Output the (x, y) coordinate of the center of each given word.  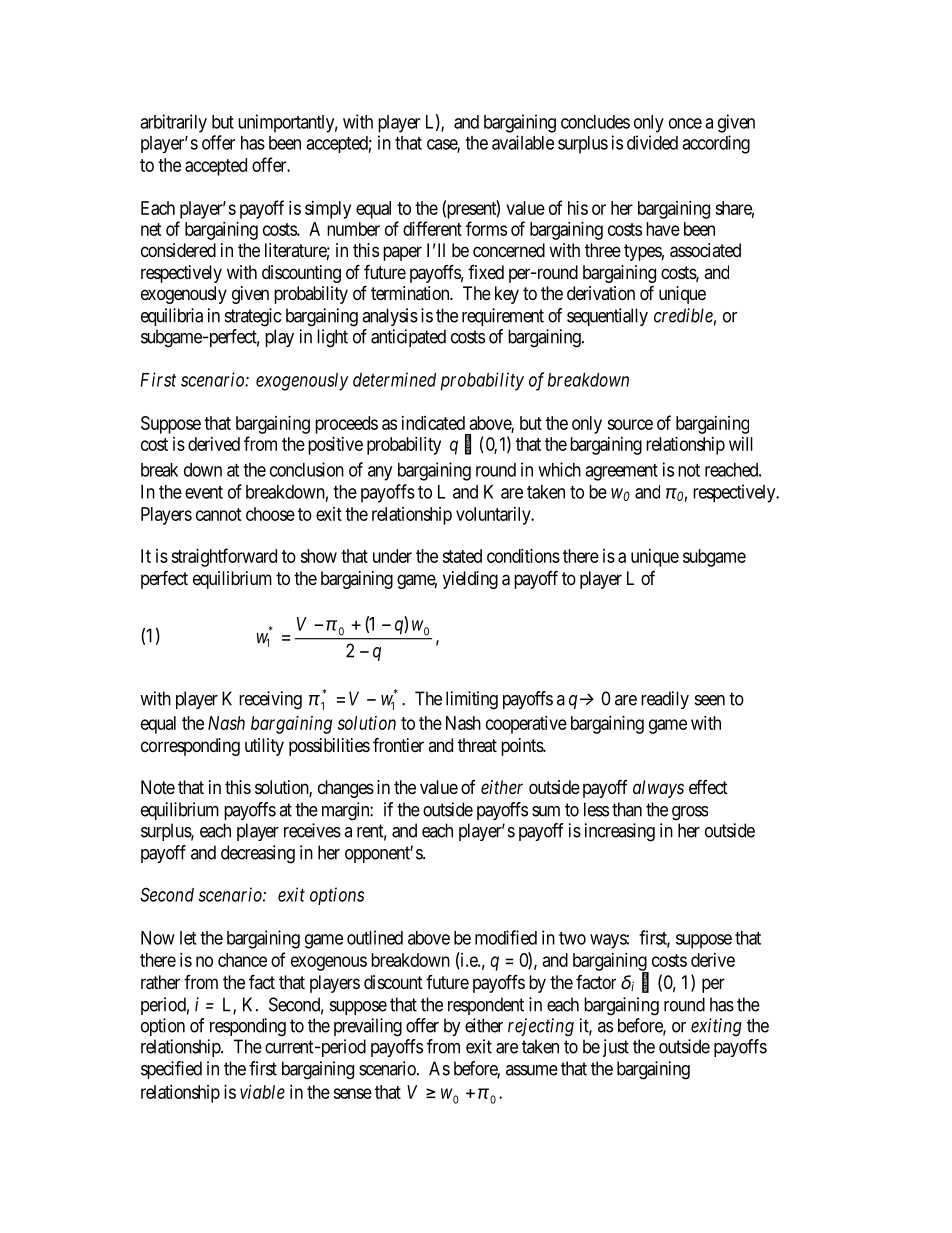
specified (171, 1070)
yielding (470, 580)
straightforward (224, 557)
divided (652, 142)
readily (665, 700)
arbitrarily (173, 123)
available (523, 142)
